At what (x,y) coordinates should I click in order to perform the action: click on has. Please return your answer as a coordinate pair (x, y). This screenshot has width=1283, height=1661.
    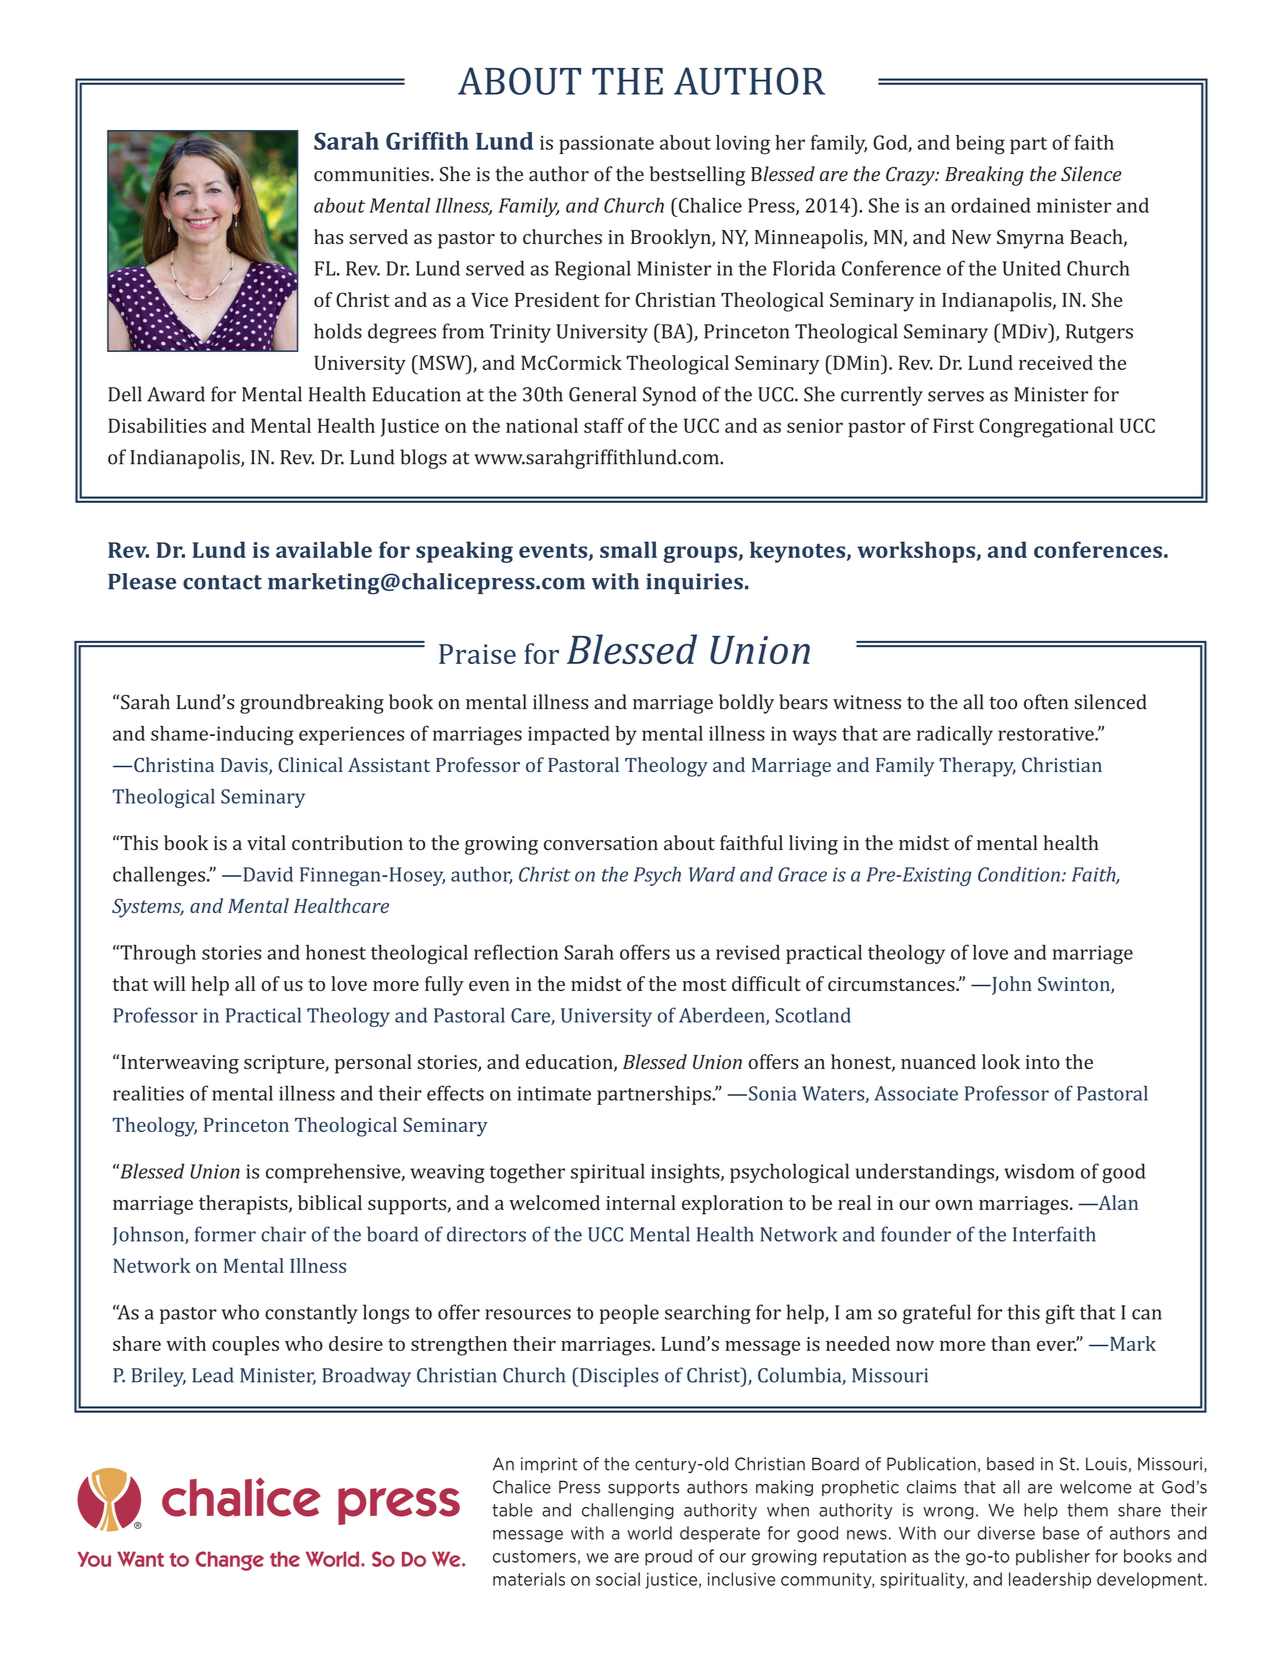
    Looking at the image, I should click on (328, 237).
